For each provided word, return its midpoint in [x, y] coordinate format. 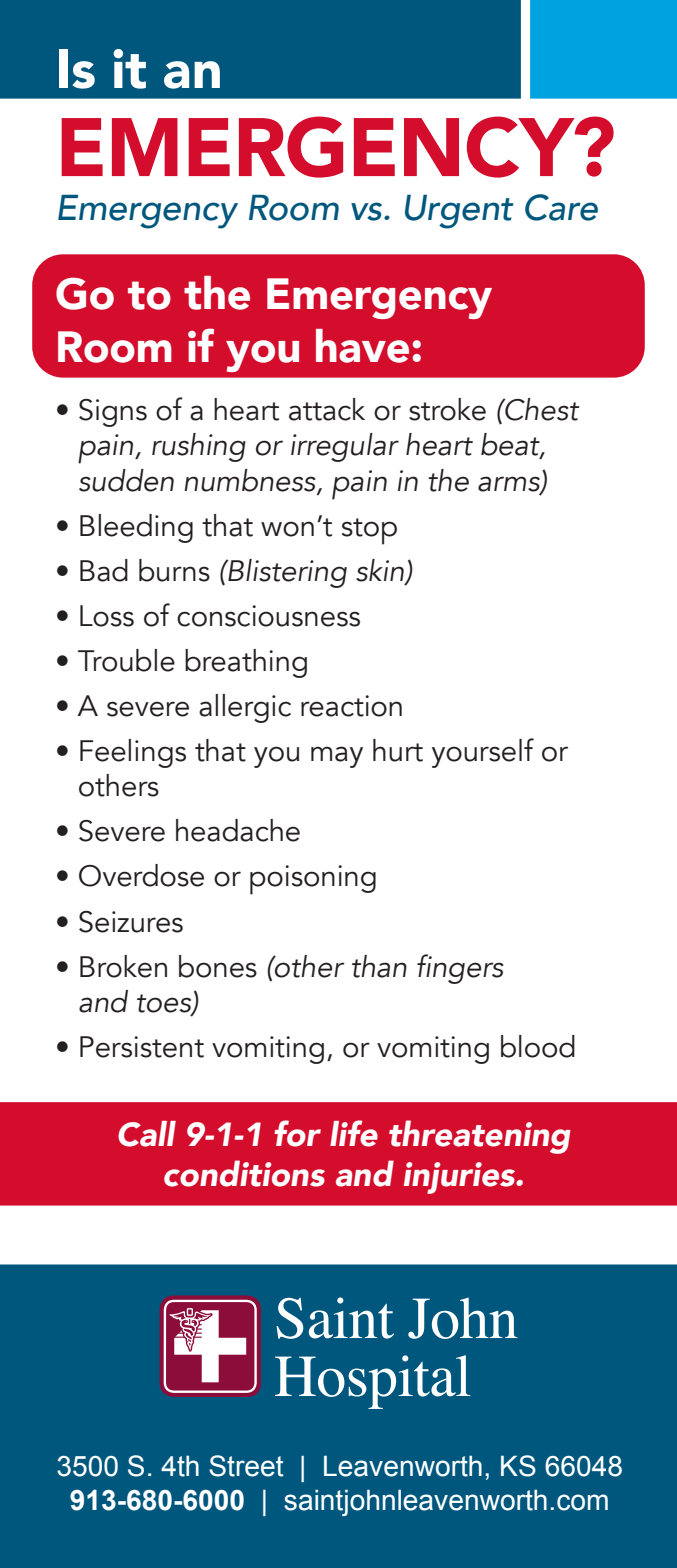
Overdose [141, 875]
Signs [113, 413]
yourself [483, 753]
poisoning [313, 880]
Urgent [459, 212]
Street [246, 1466]
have [362, 346]
